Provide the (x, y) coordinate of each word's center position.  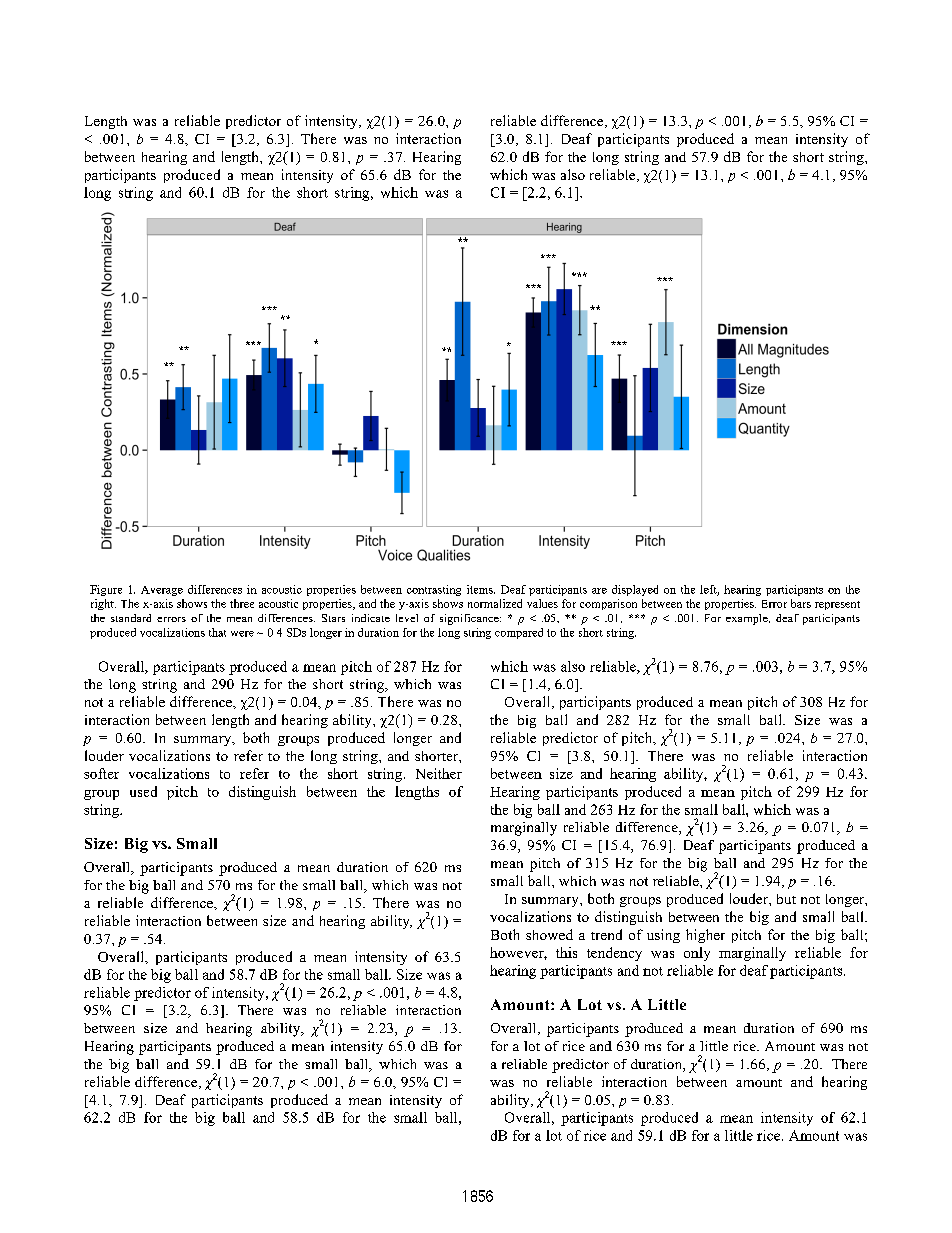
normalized (495, 603)
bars (801, 603)
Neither (439, 773)
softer (101, 773)
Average (162, 591)
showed (549, 934)
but (786, 899)
